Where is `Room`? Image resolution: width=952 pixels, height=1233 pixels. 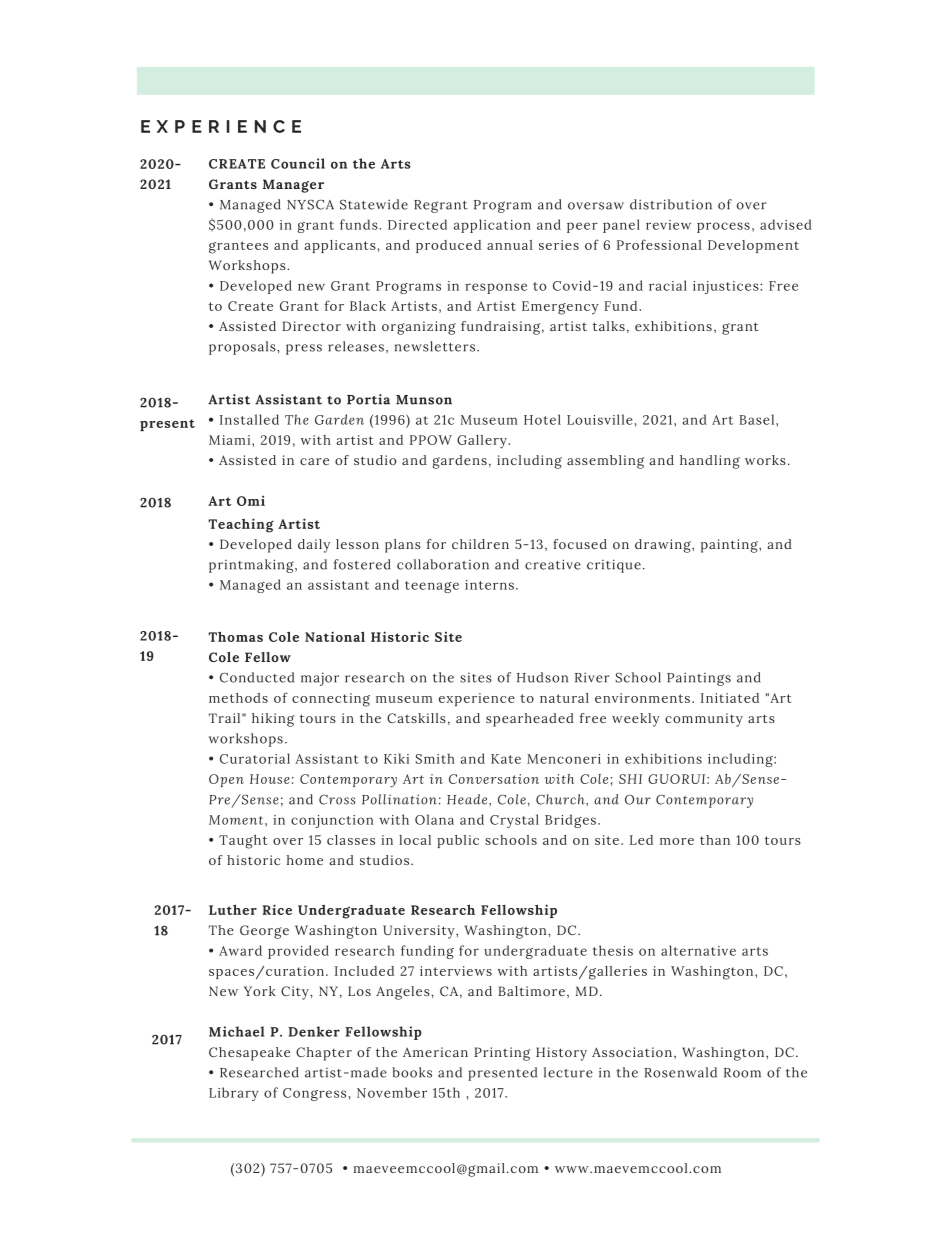
Room is located at coordinates (742, 1073).
